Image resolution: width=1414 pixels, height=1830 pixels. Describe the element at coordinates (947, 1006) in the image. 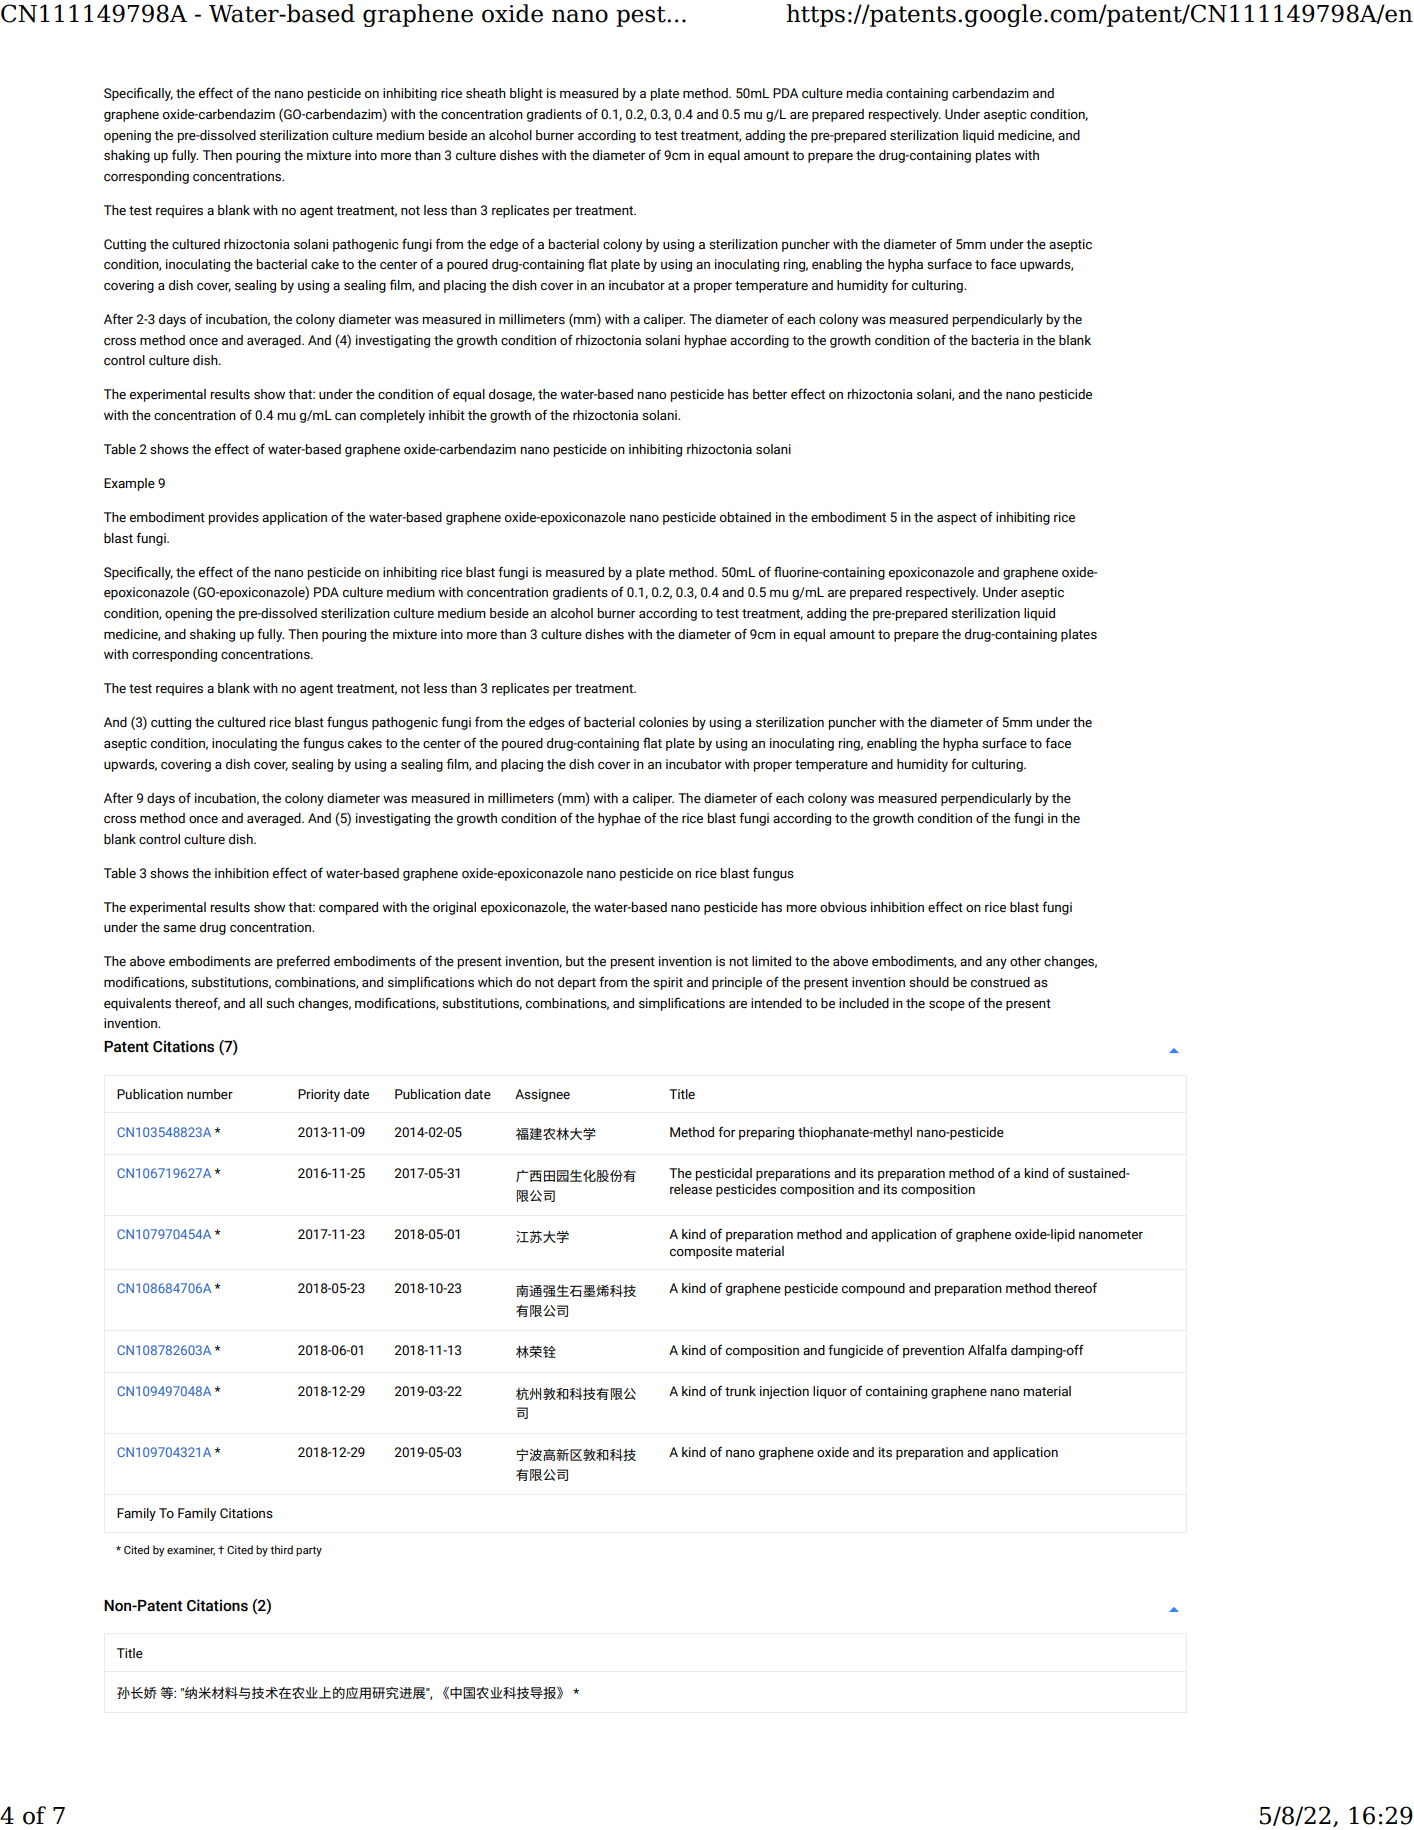

I see `scope` at that location.
